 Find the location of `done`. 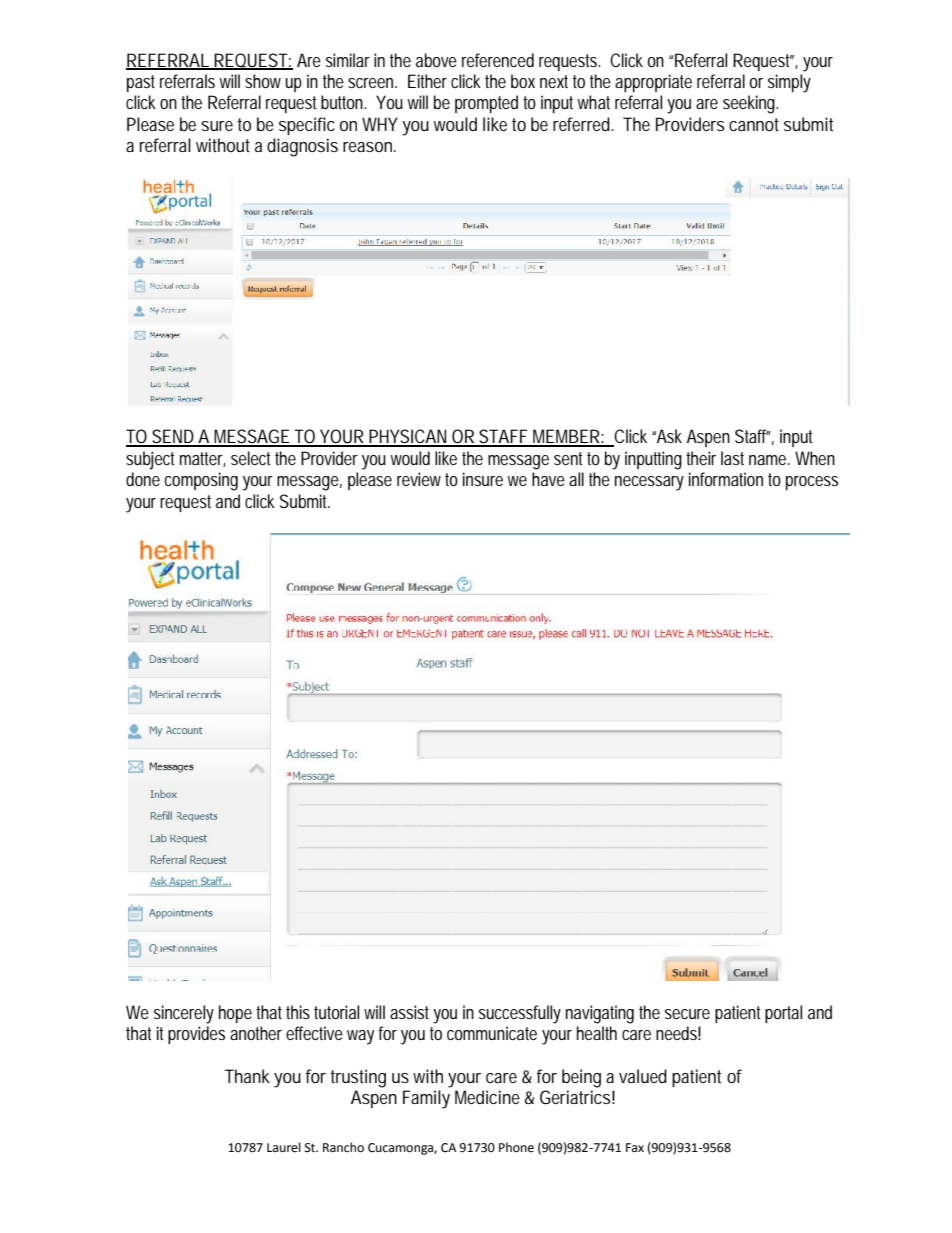

done is located at coordinates (143, 479).
